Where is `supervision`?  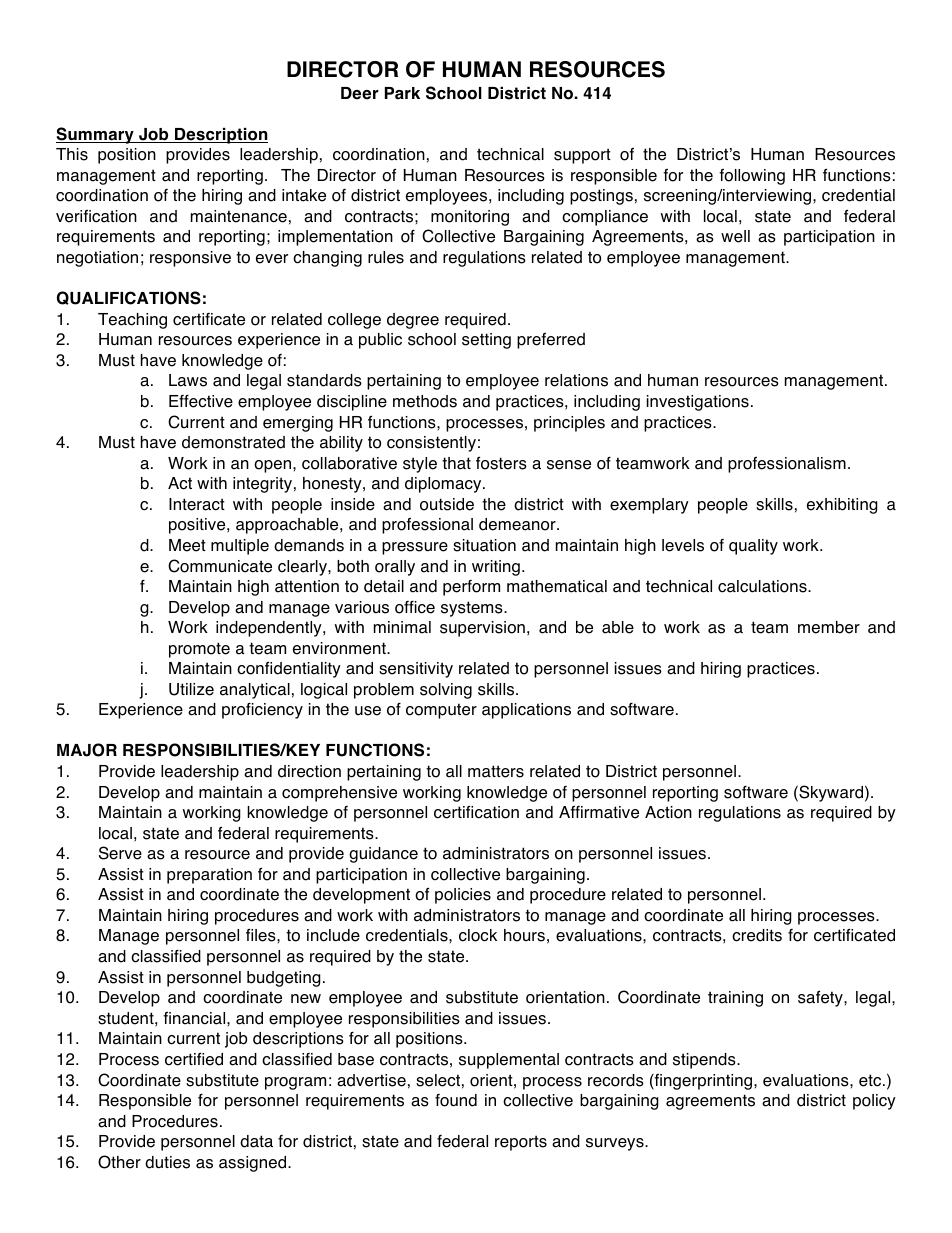
supervision is located at coordinates (482, 629).
